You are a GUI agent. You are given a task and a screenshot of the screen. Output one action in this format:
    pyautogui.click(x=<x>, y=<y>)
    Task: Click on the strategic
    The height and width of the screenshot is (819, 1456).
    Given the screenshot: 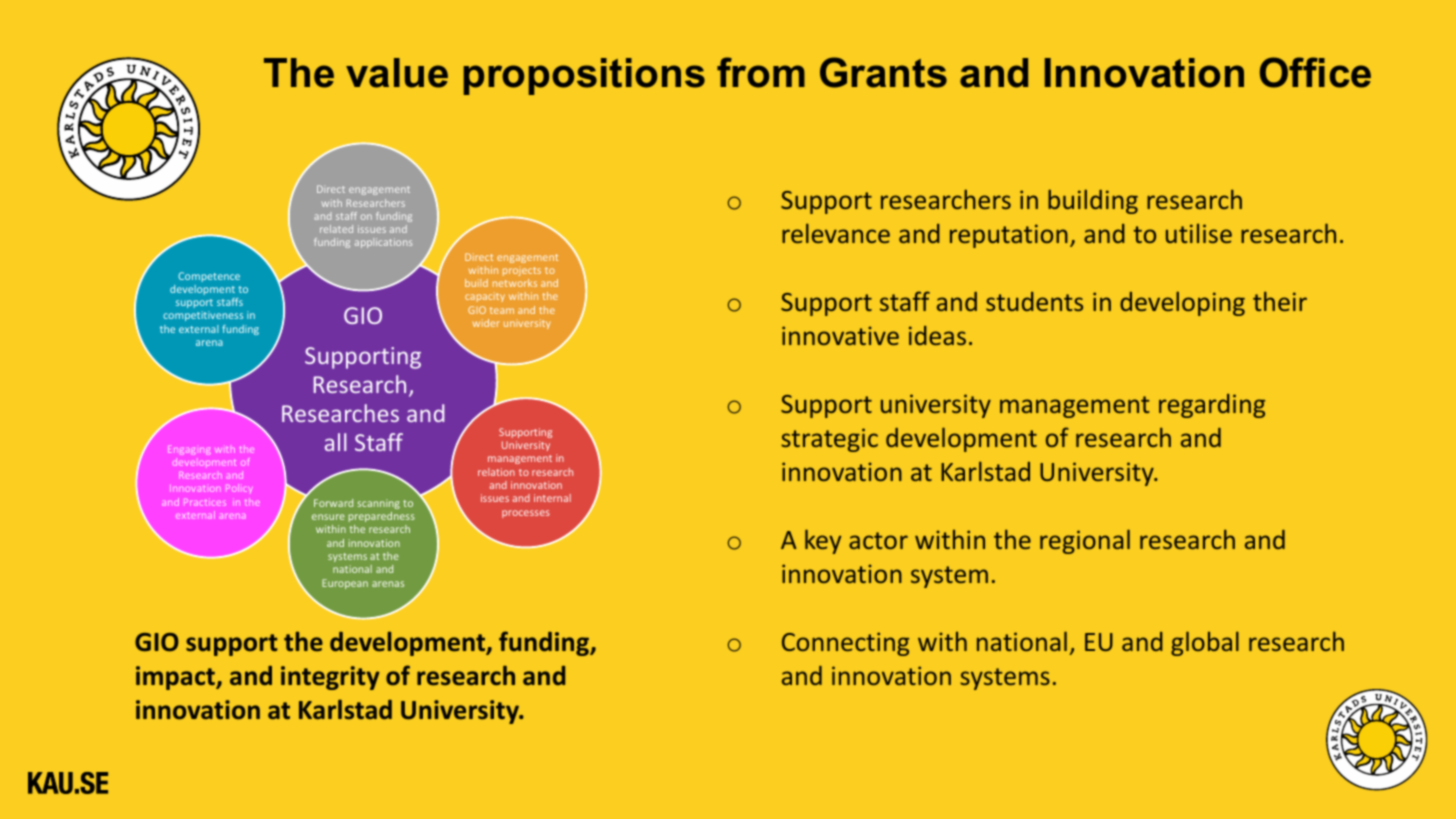 What is the action you would take?
    pyautogui.click(x=829, y=440)
